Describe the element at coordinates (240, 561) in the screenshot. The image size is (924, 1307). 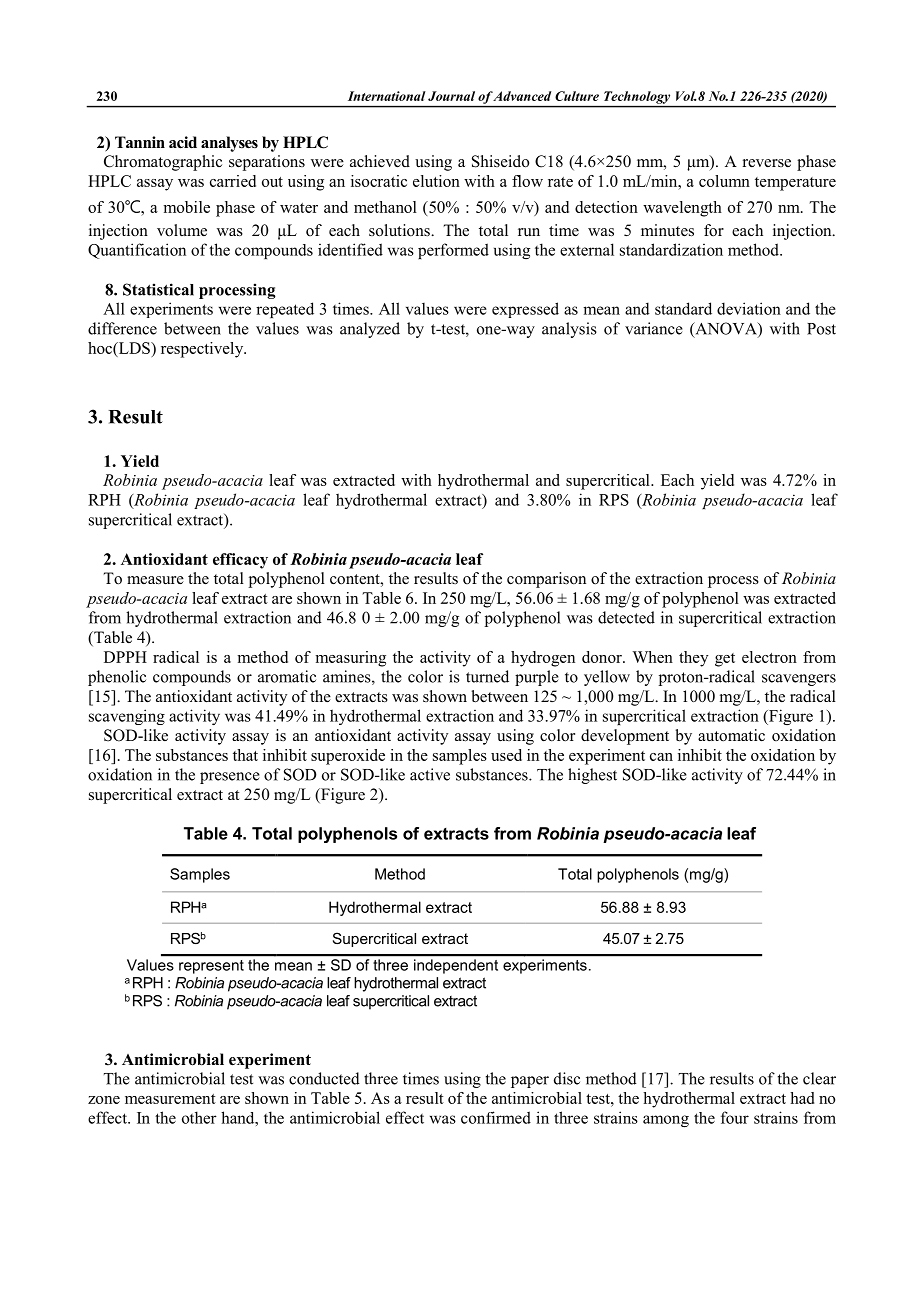
I see `efficacy` at that location.
